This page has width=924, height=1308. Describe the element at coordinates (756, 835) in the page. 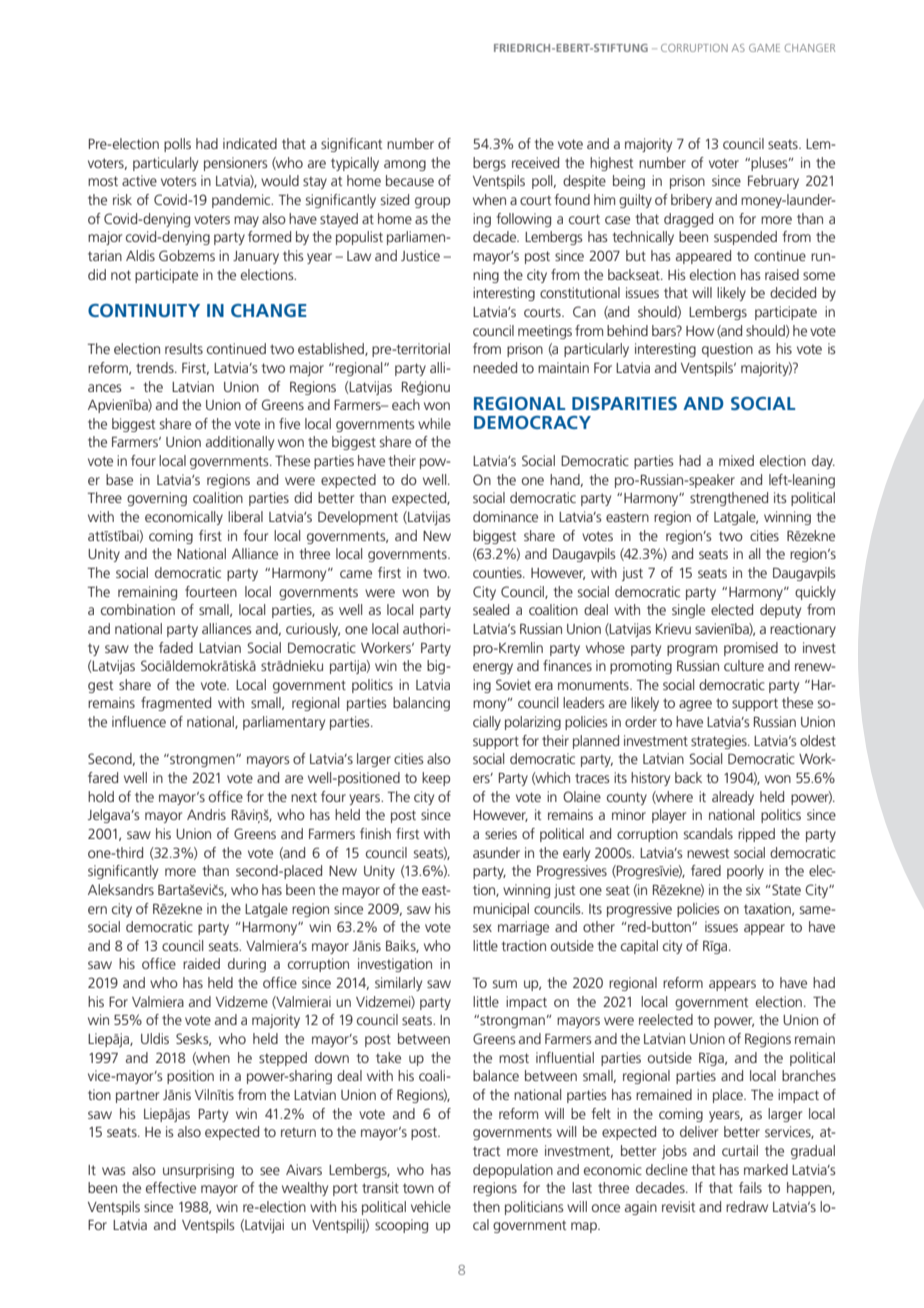

I see `ripped` at that location.
